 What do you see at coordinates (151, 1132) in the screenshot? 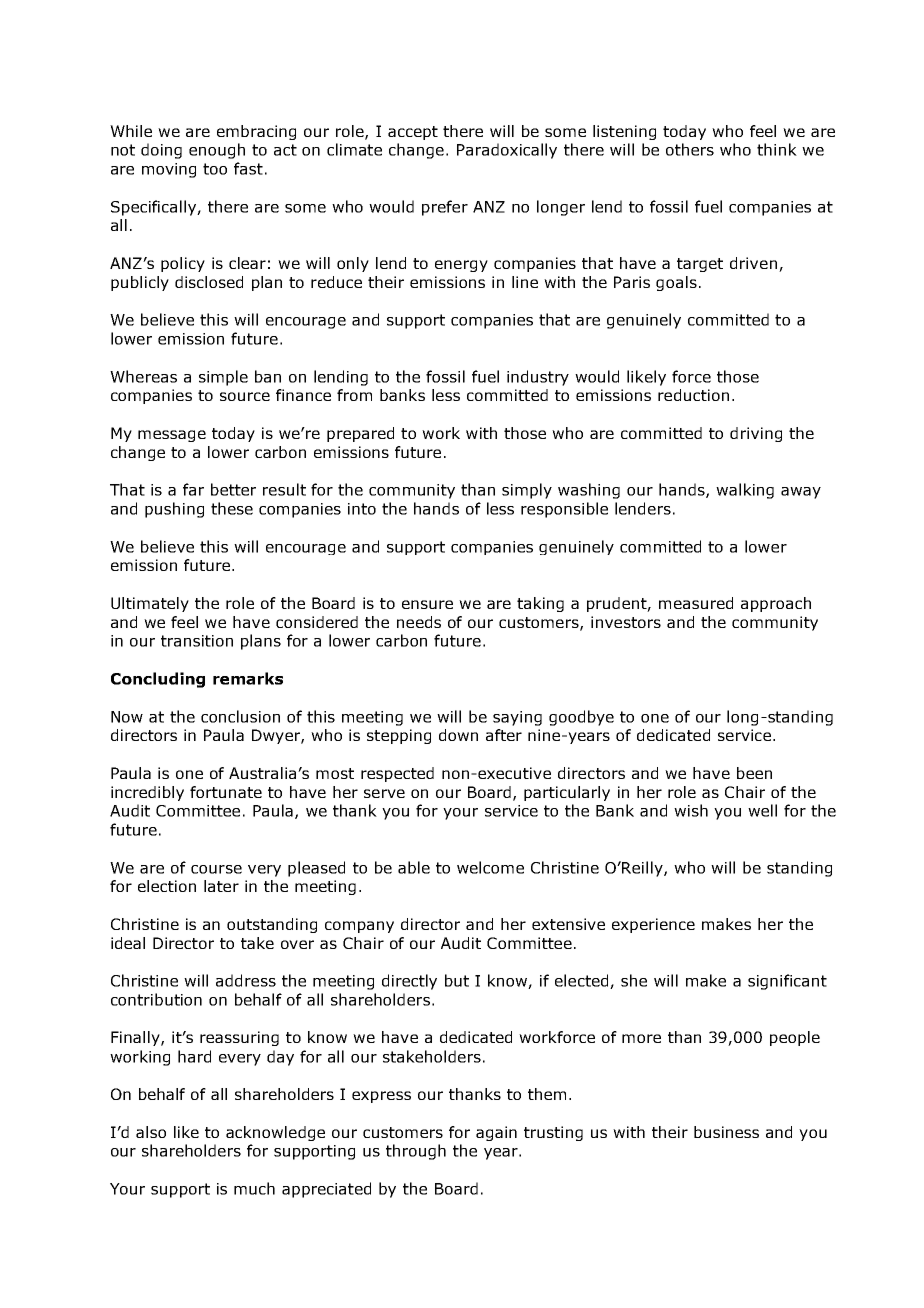
I see `also` at bounding box center [151, 1132].
